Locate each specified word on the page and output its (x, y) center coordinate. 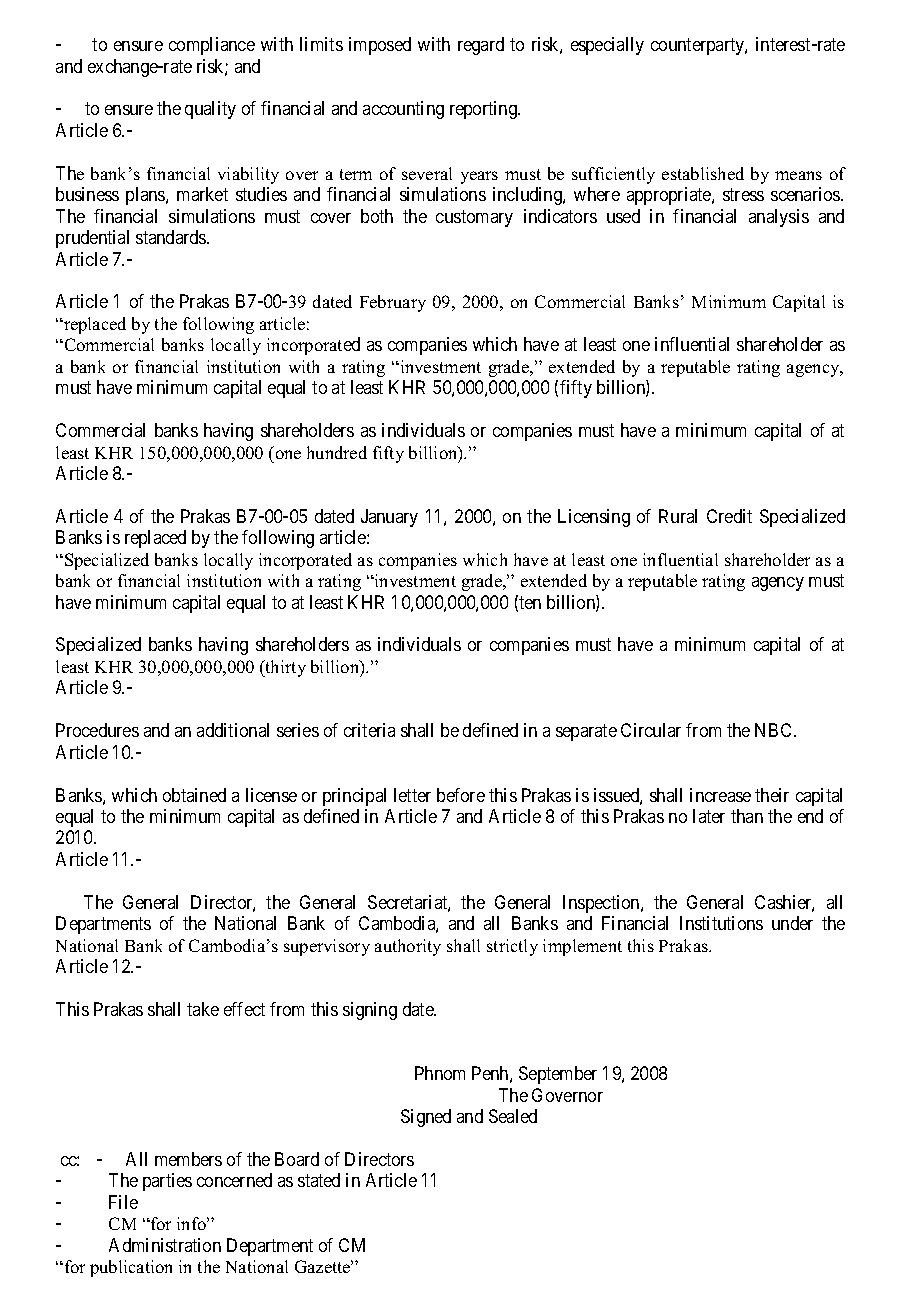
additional (233, 730)
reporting (485, 110)
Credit (729, 516)
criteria (369, 730)
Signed (426, 1118)
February (393, 303)
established (703, 173)
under (792, 923)
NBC (775, 730)
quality (210, 110)
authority (408, 947)
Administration (165, 1245)
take (203, 1009)
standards (172, 237)
